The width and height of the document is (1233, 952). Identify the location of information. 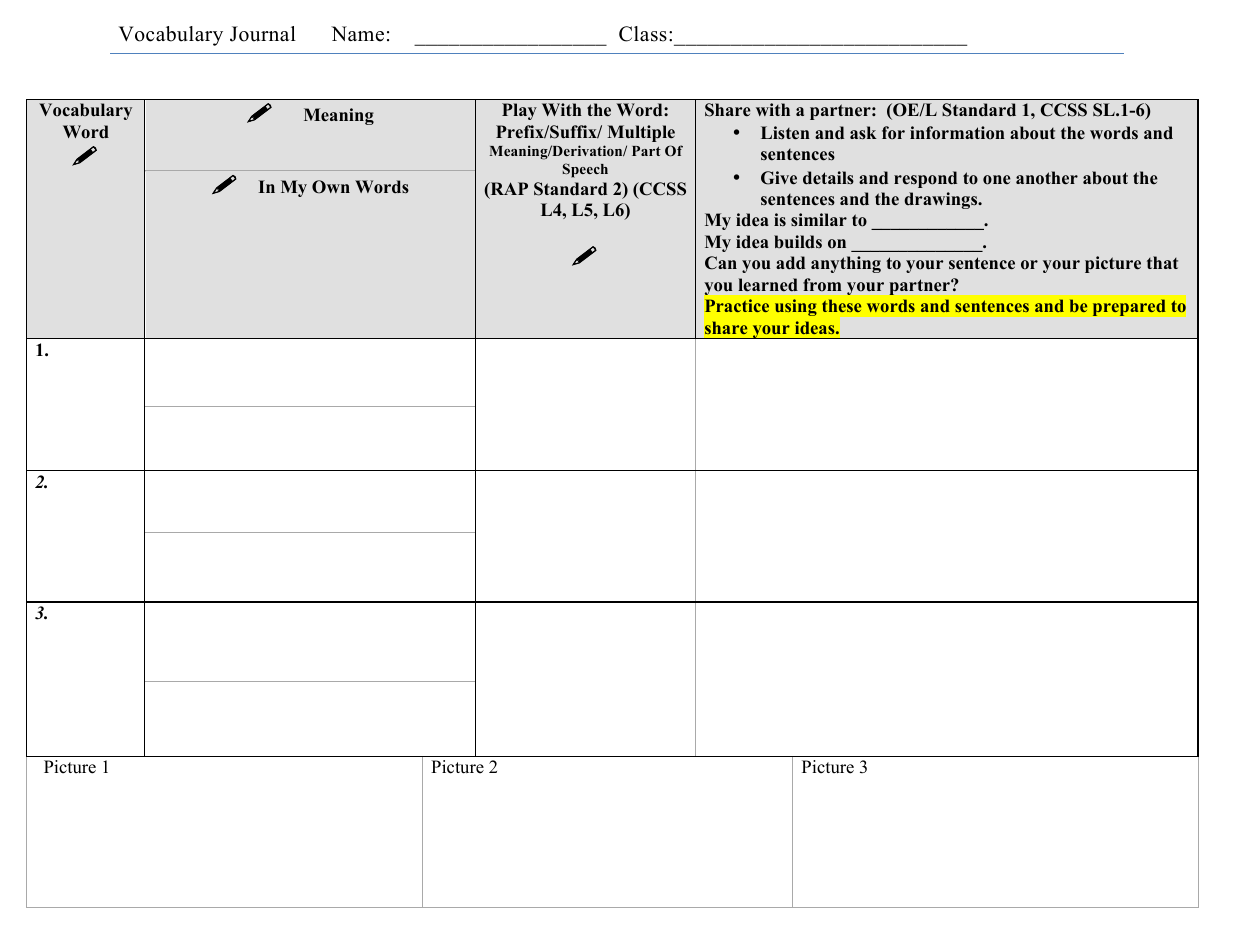
(957, 133).
